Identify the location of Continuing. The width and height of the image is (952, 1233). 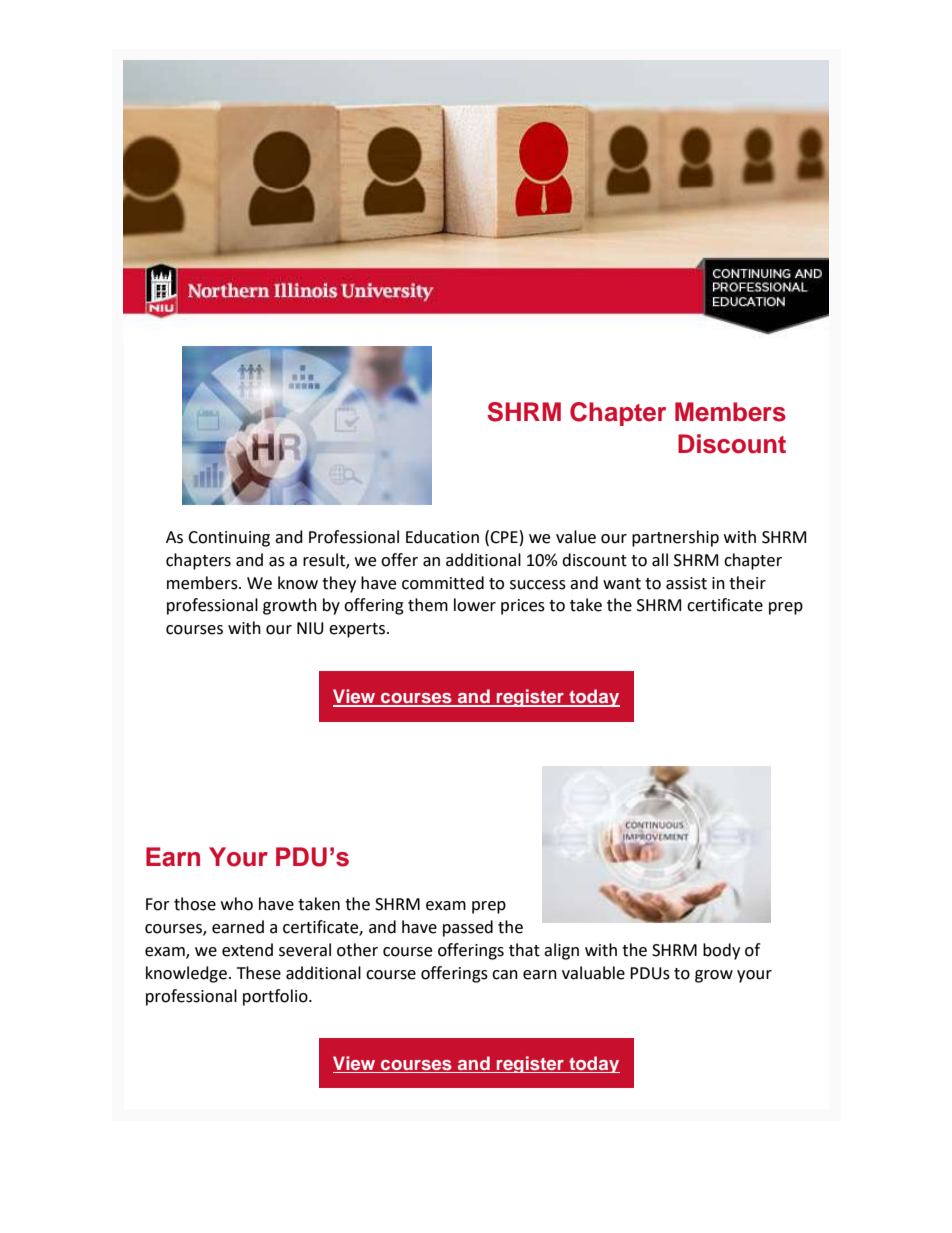
(229, 539).
